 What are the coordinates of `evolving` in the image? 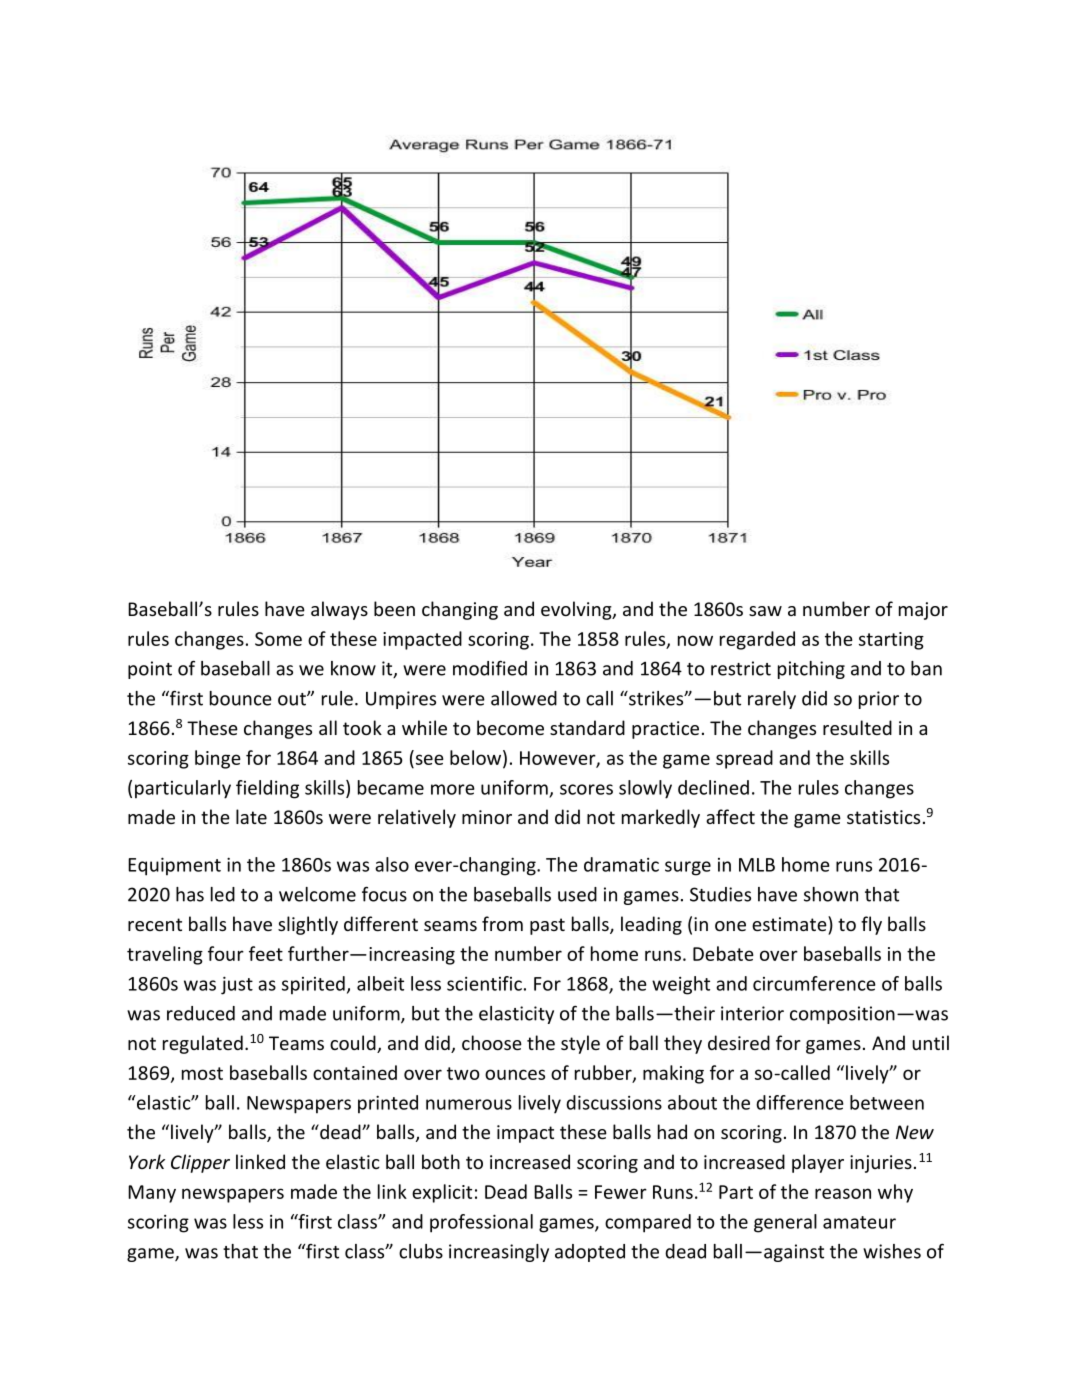 It's located at (577, 610).
